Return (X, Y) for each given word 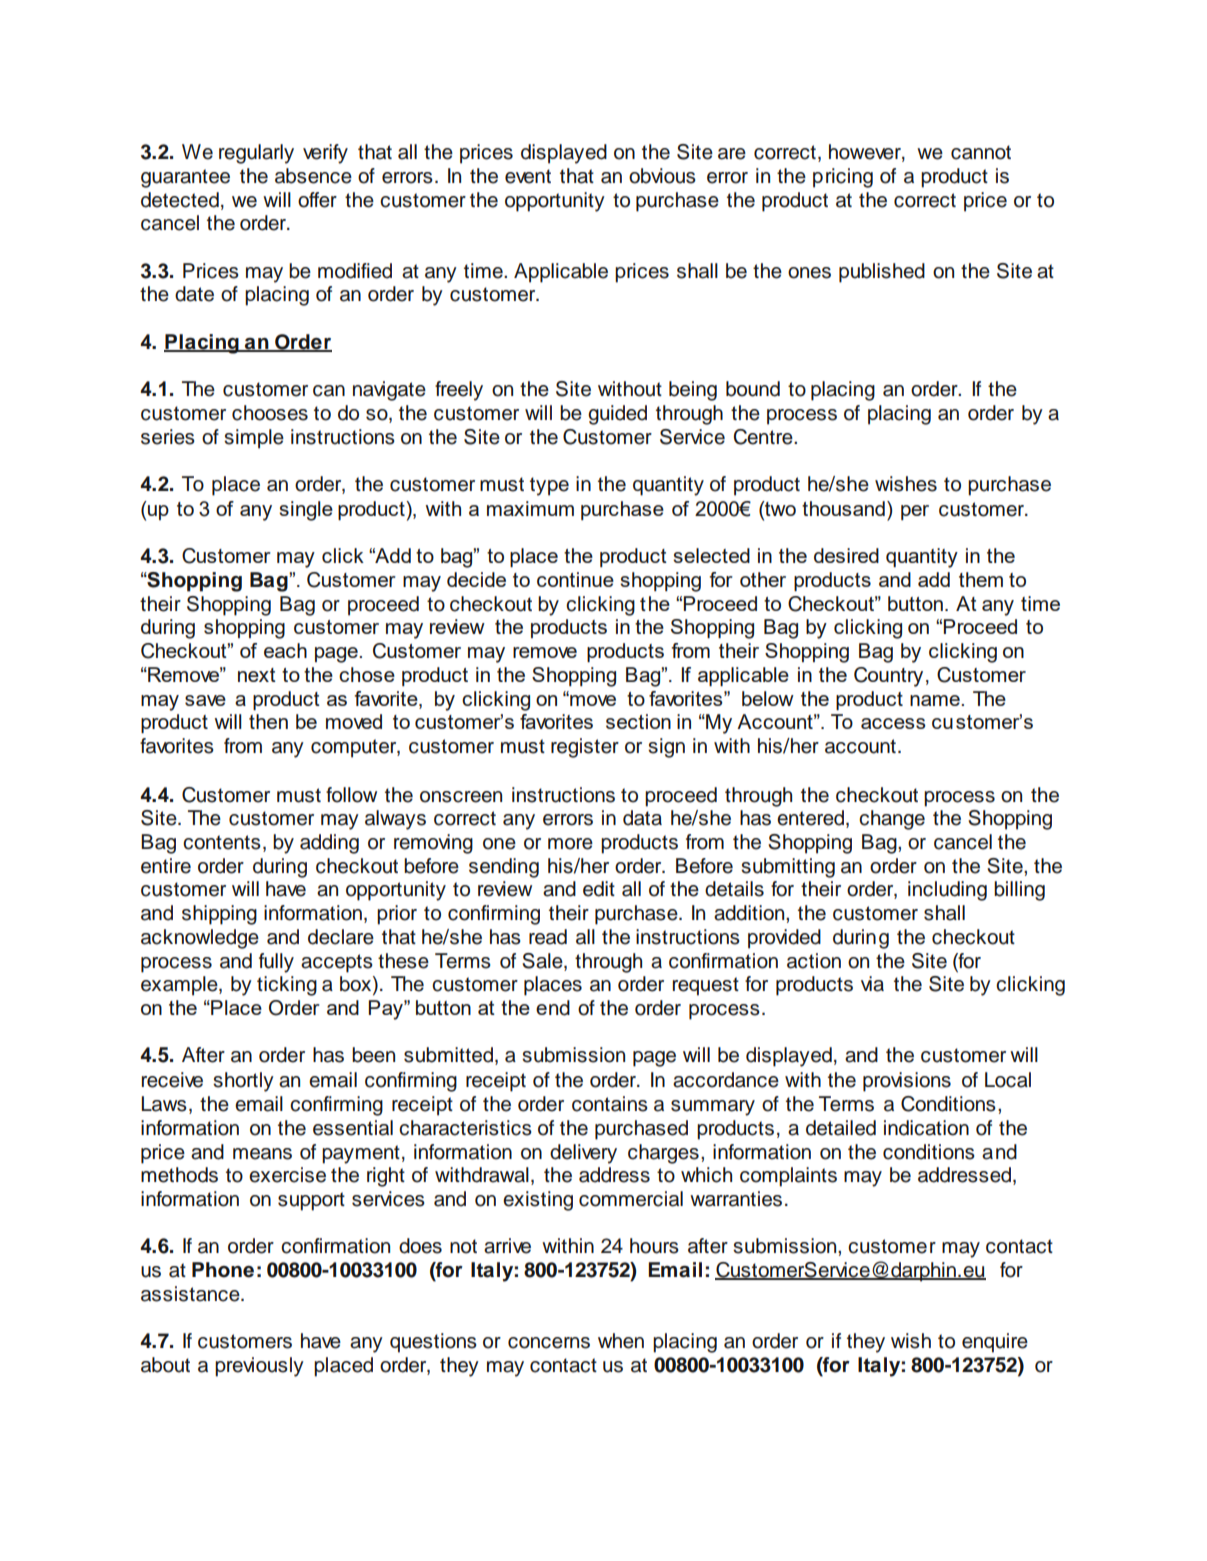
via (872, 984)
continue (575, 579)
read (548, 937)
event (528, 176)
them (981, 579)
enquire (995, 1343)
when (621, 1341)
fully (276, 963)
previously (259, 1367)
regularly (256, 154)
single (306, 511)
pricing (843, 178)
